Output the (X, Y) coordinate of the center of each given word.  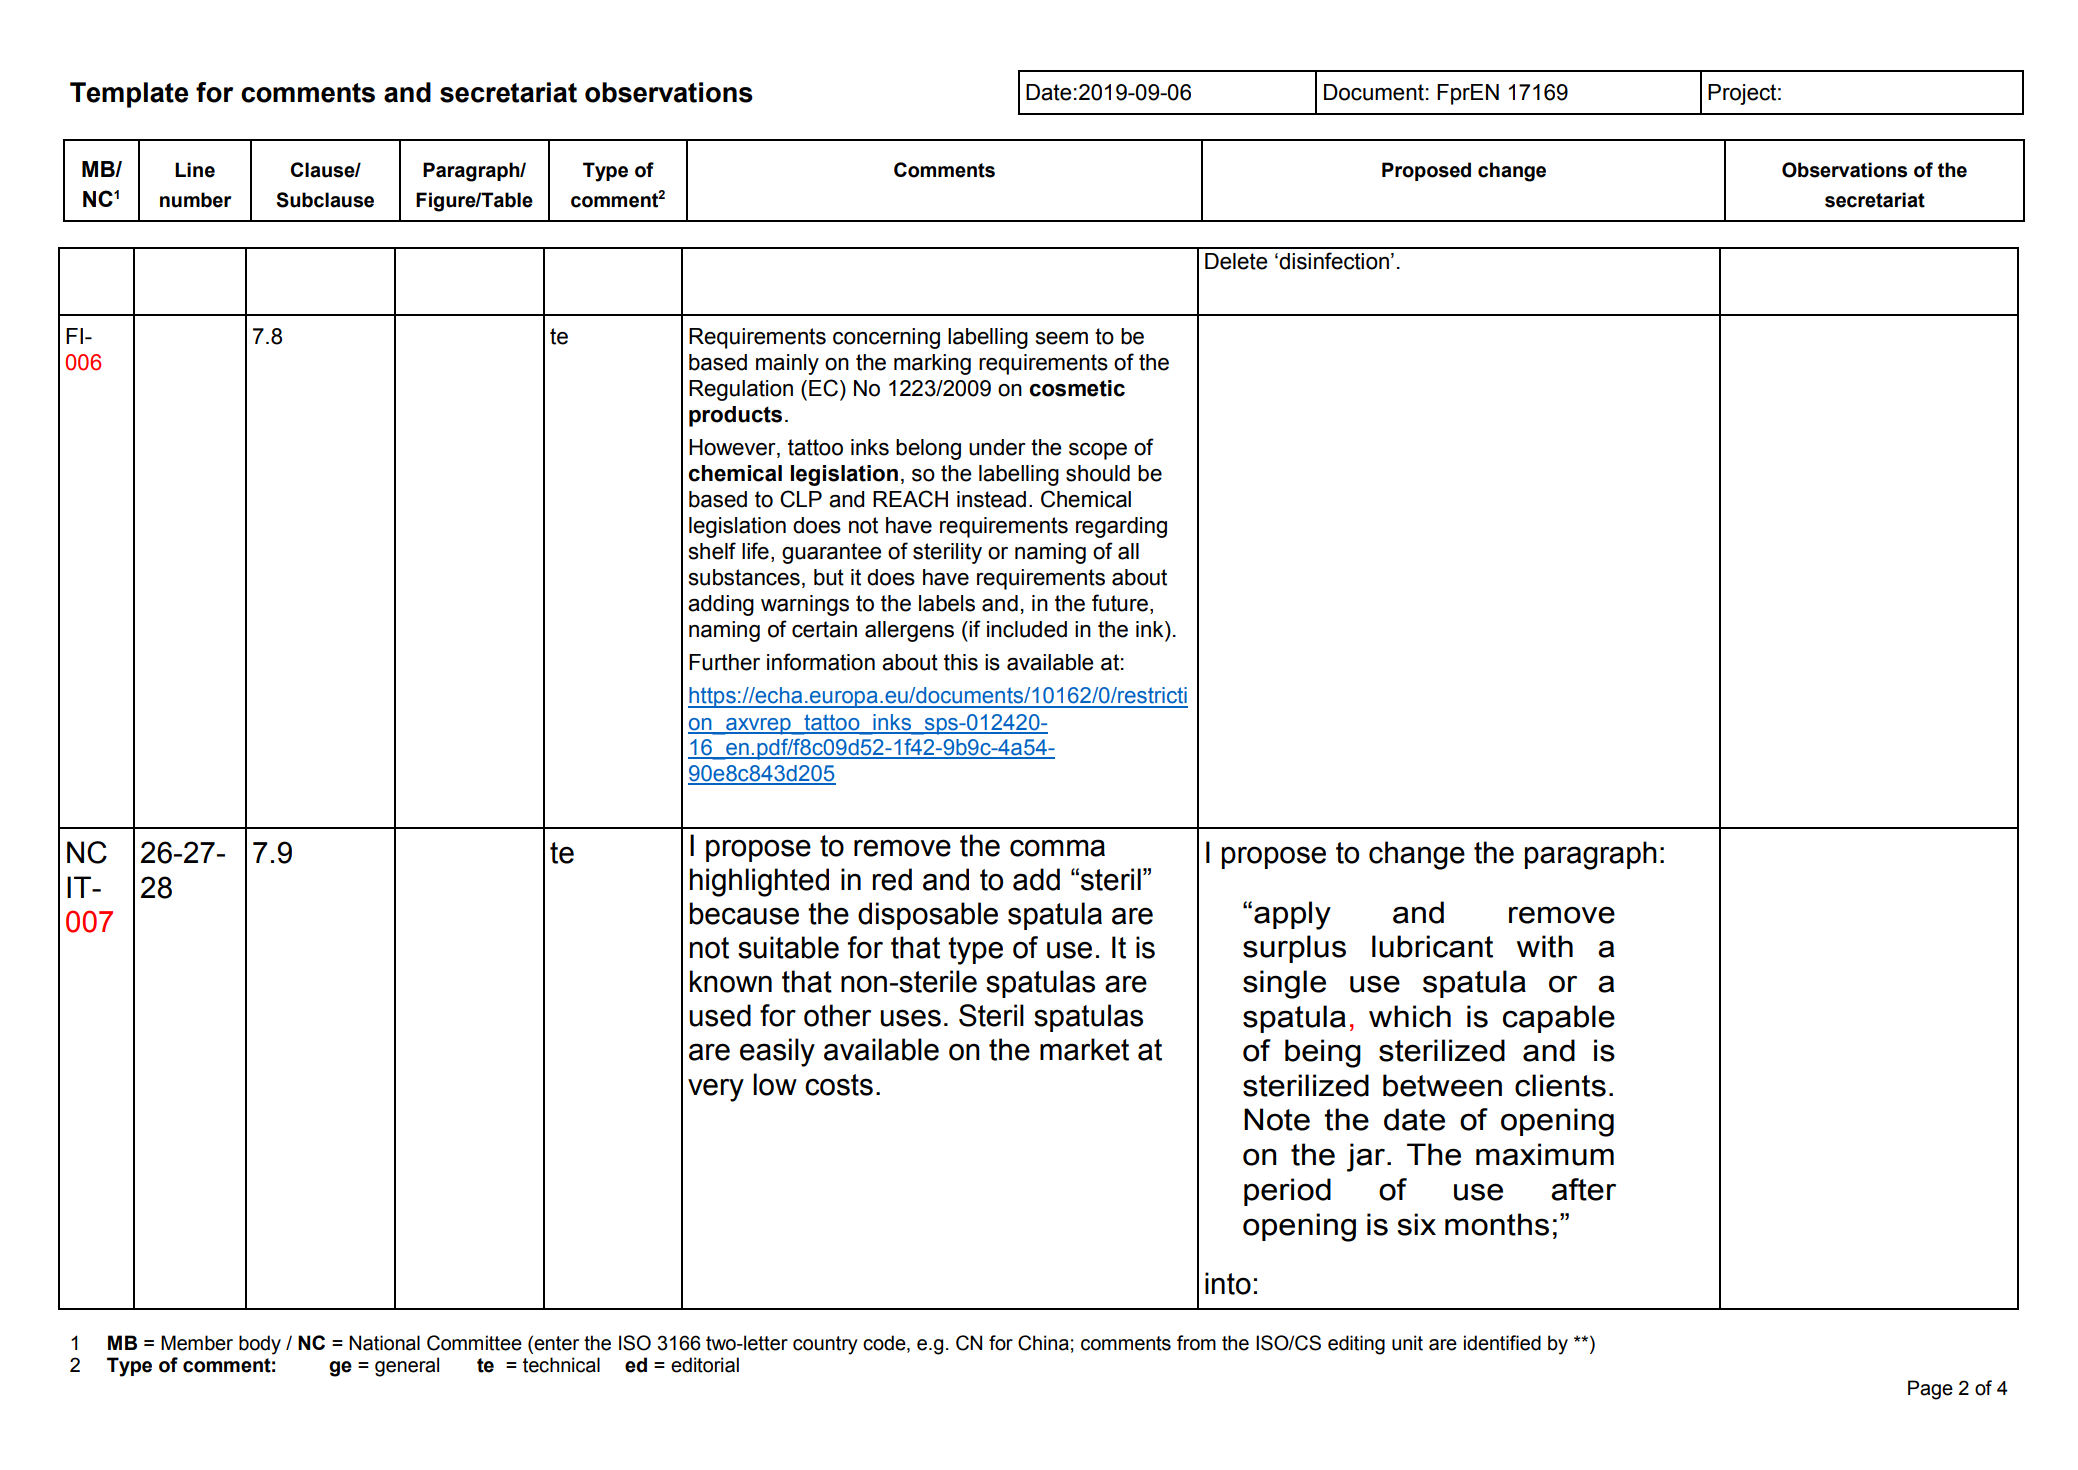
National (384, 1343)
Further (724, 662)
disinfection (1333, 261)
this (961, 662)
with (1545, 946)
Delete (1236, 261)
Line (195, 170)
